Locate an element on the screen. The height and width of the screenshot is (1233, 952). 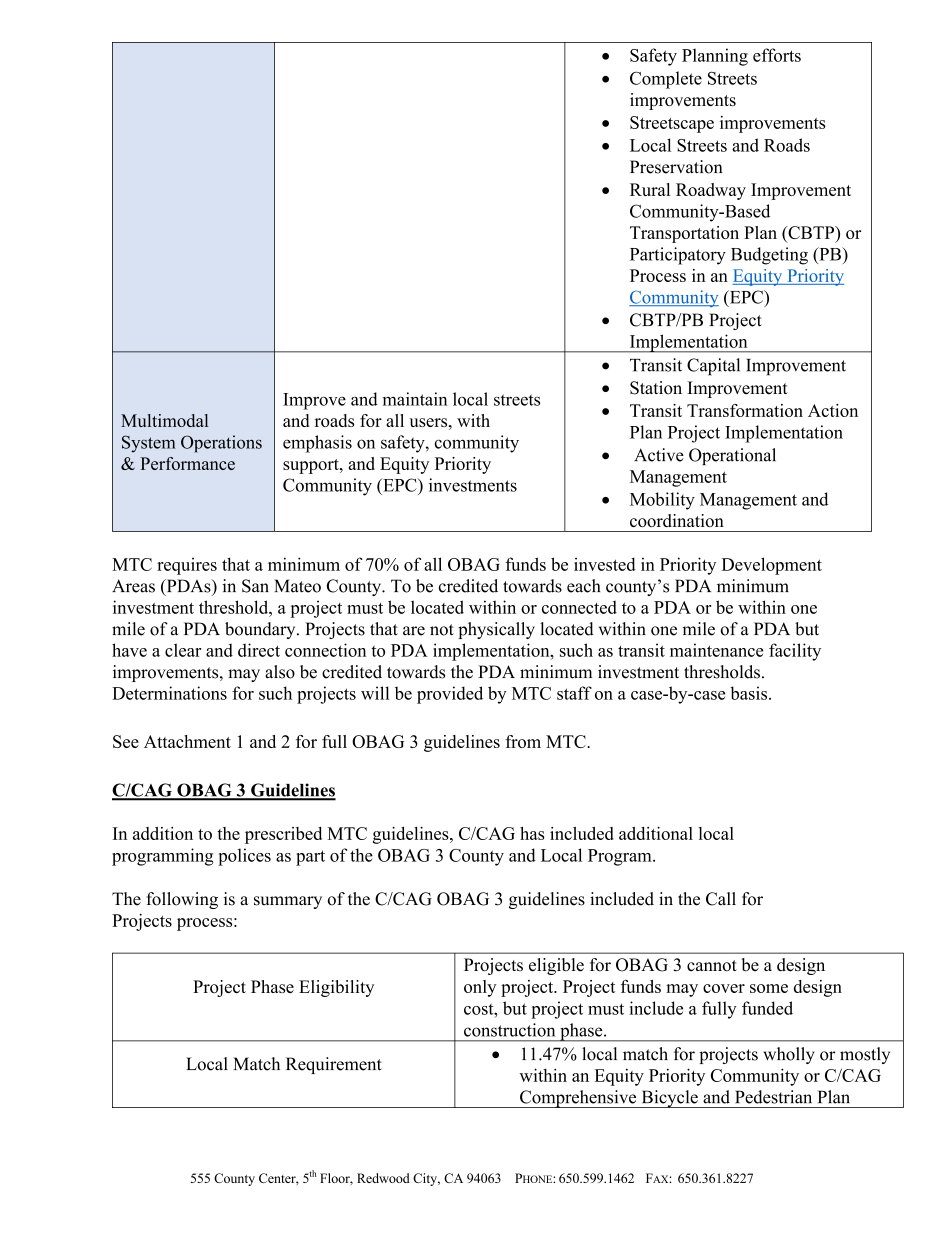
connected is located at coordinates (579, 607).
